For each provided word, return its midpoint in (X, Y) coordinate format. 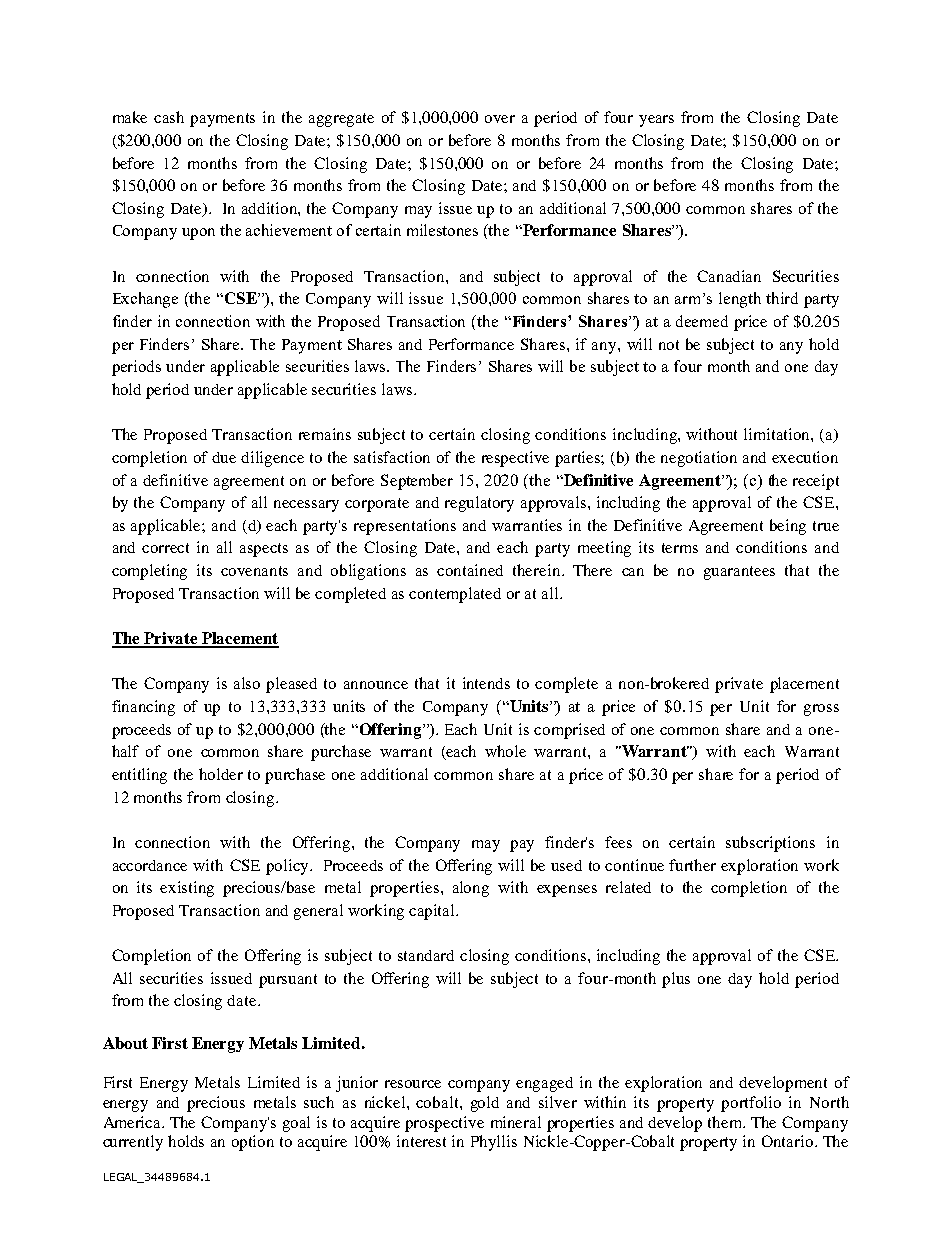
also (247, 683)
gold (485, 1104)
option (253, 1143)
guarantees (739, 573)
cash (169, 117)
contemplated (455, 595)
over (500, 119)
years (656, 121)
